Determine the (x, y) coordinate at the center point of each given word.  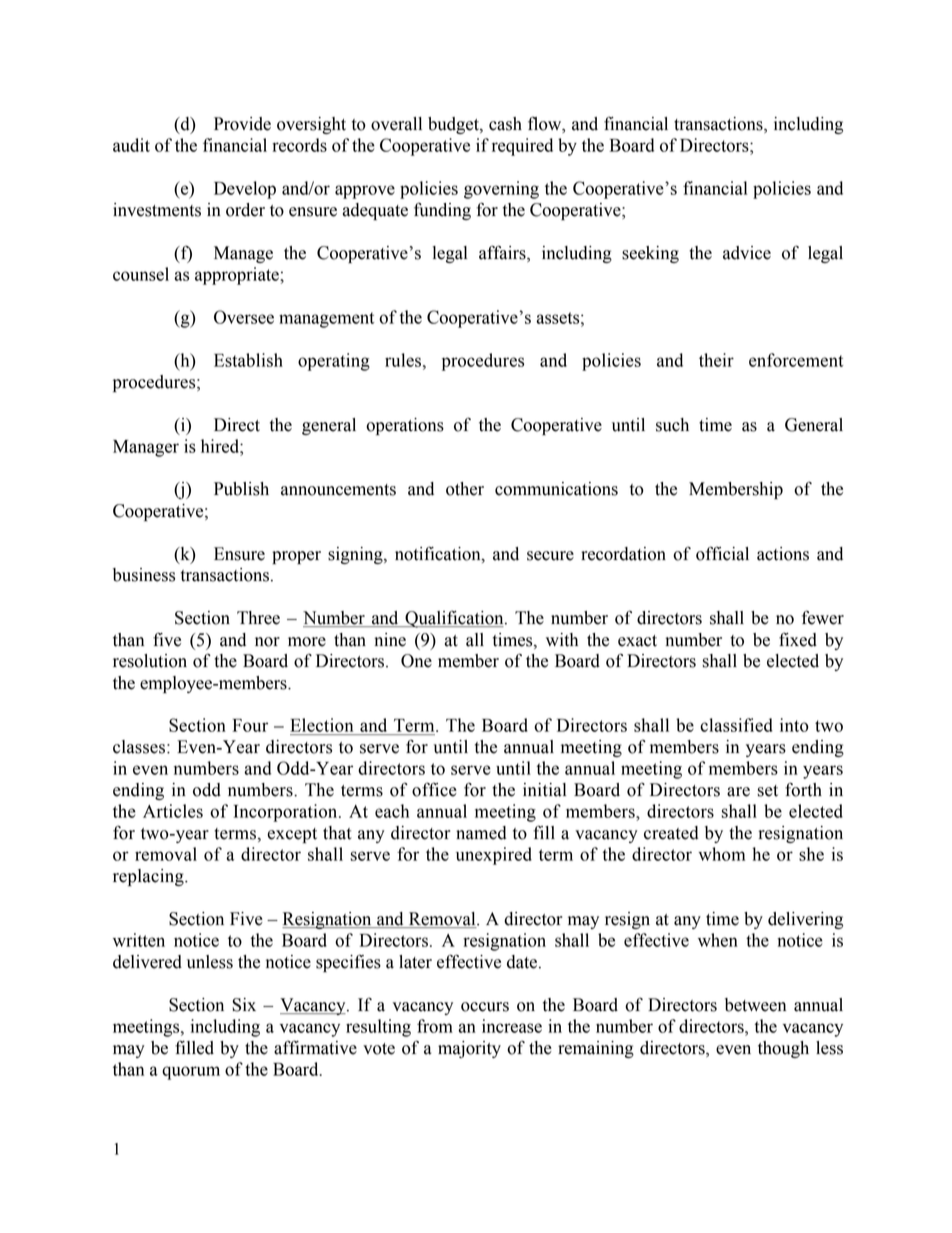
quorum (191, 1073)
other (465, 489)
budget (454, 125)
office (434, 789)
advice (747, 253)
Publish (241, 489)
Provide (242, 124)
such (672, 425)
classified (736, 725)
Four (250, 725)
